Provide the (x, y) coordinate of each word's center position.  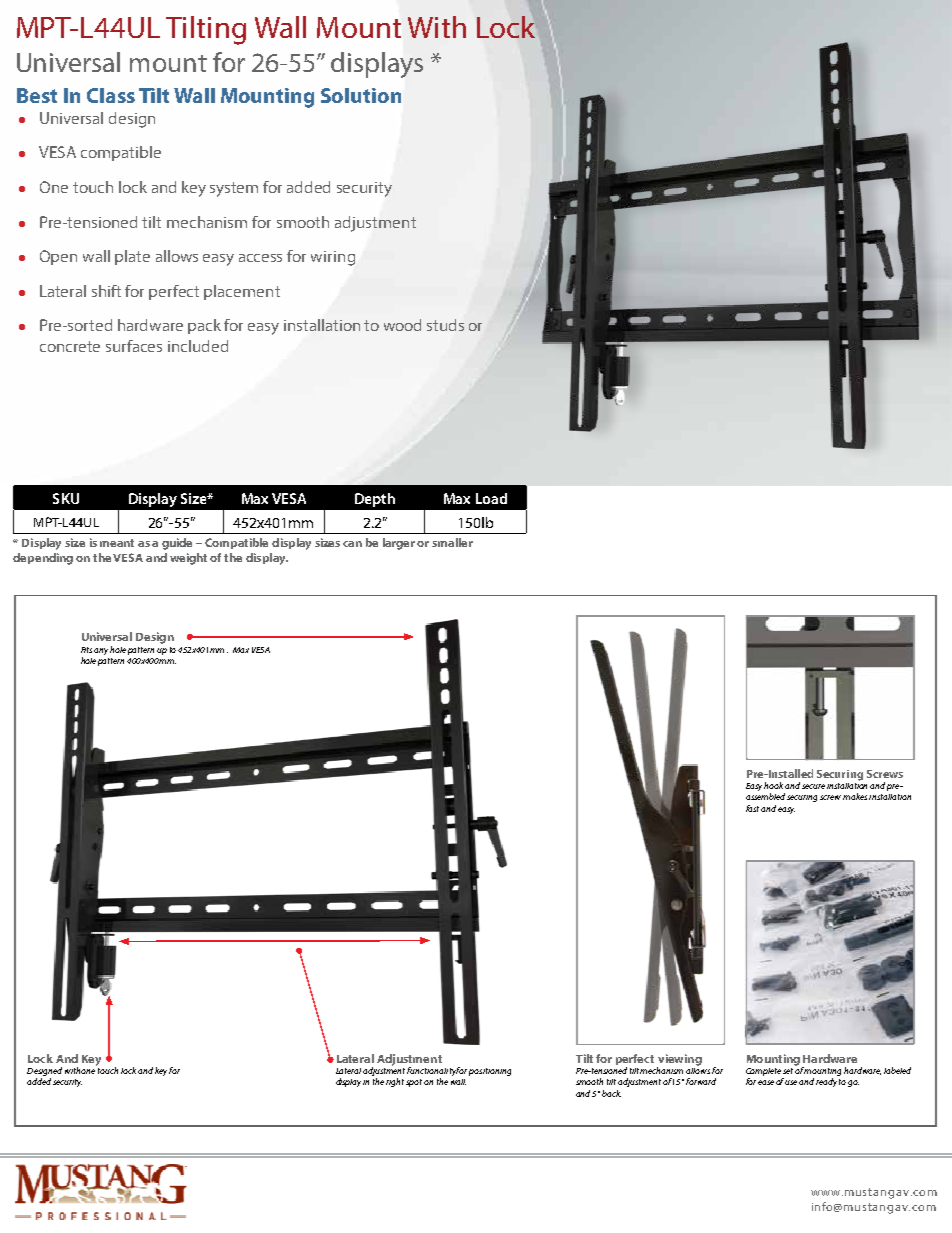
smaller (452, 542)
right (395, 1082)
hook (773, 785)
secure (813, 786)
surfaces (134, 346)
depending (43, 559)
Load (491, 498)
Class (111, 95)
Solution (361, 95)
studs (445, 325)
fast (752, 808)
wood (402, 325)
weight (188, 559)
